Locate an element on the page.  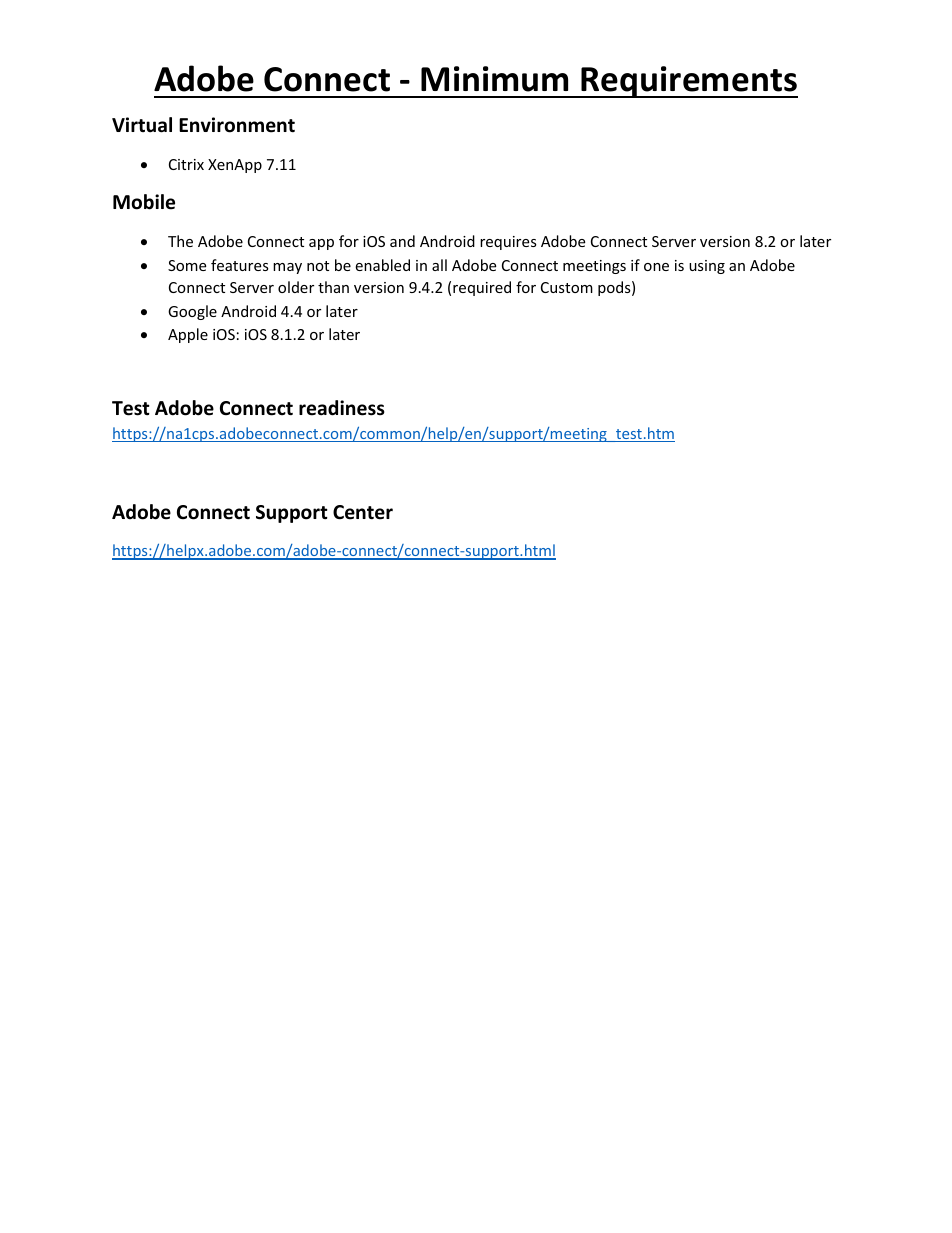
Environment is located at coordinates (237, 125).
